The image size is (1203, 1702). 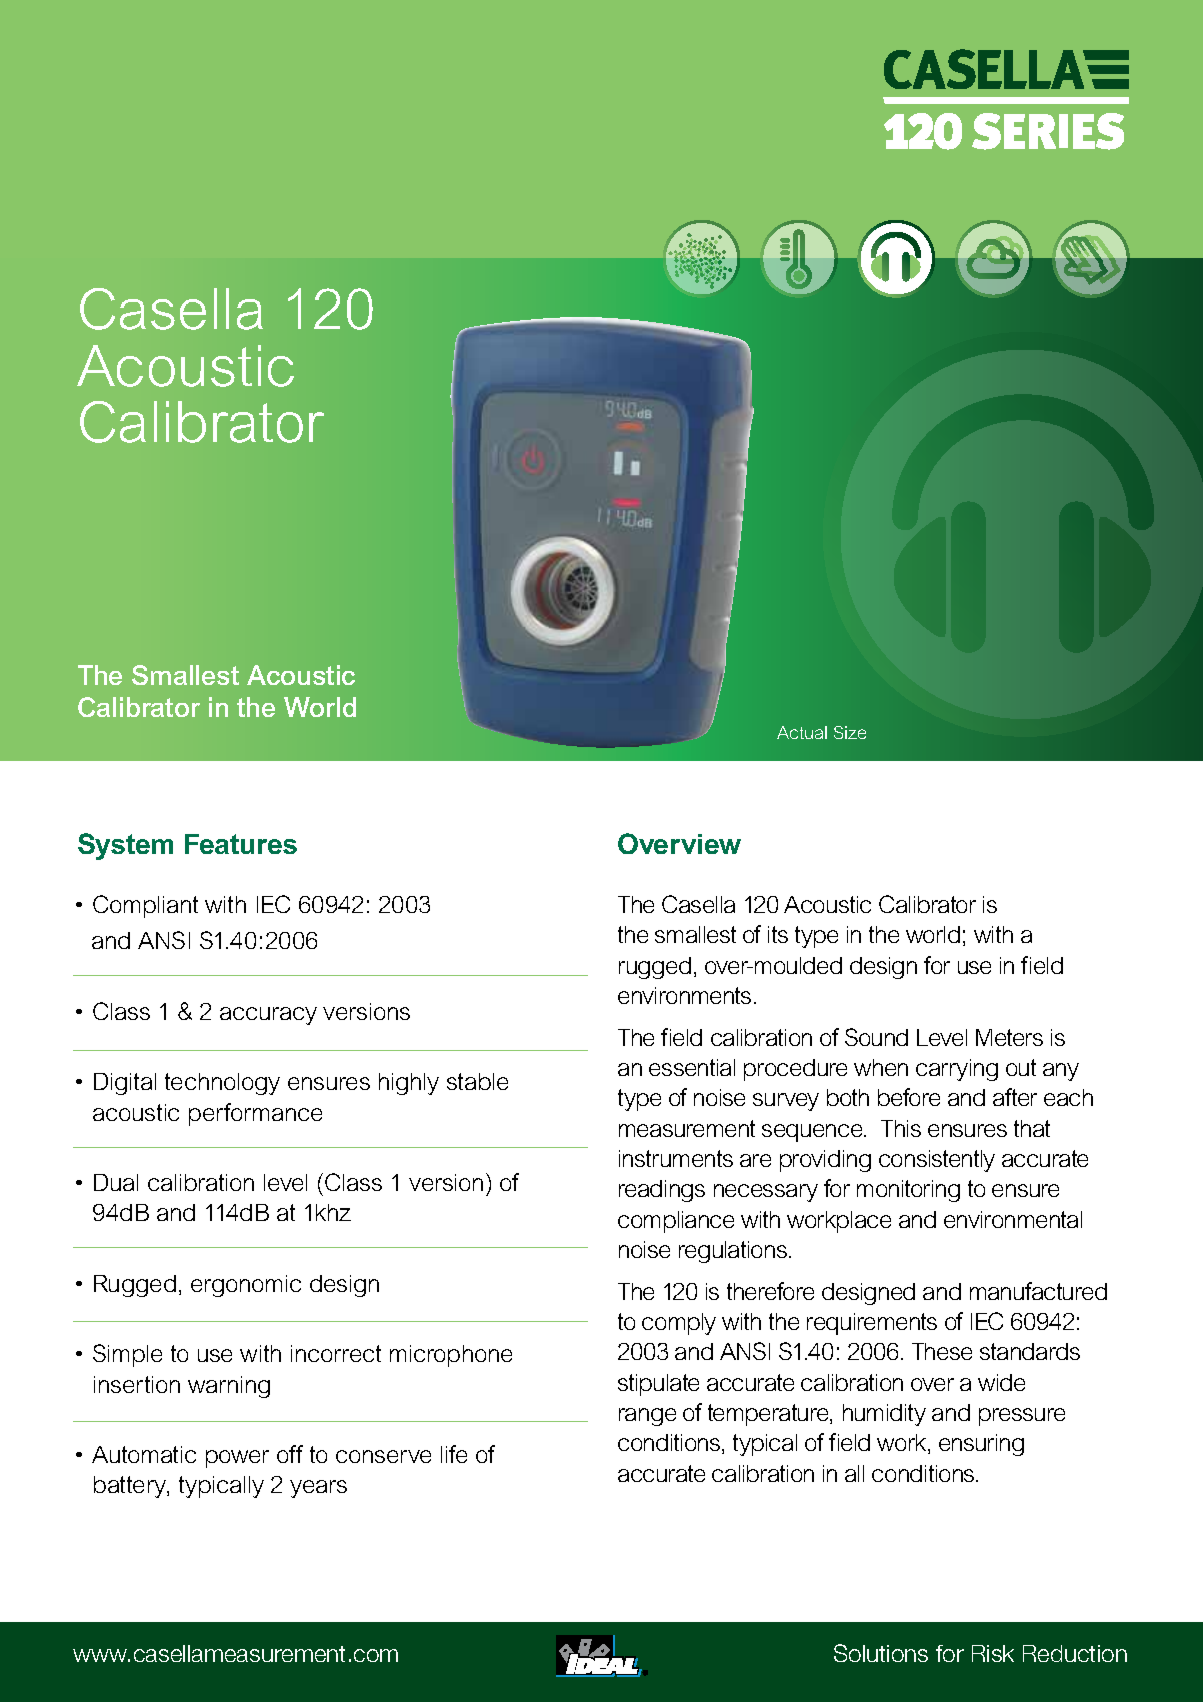 What do you see at coordinates (662, 1191) in the screenshot?
I see `readings` at bounding box center [662, 1191].
